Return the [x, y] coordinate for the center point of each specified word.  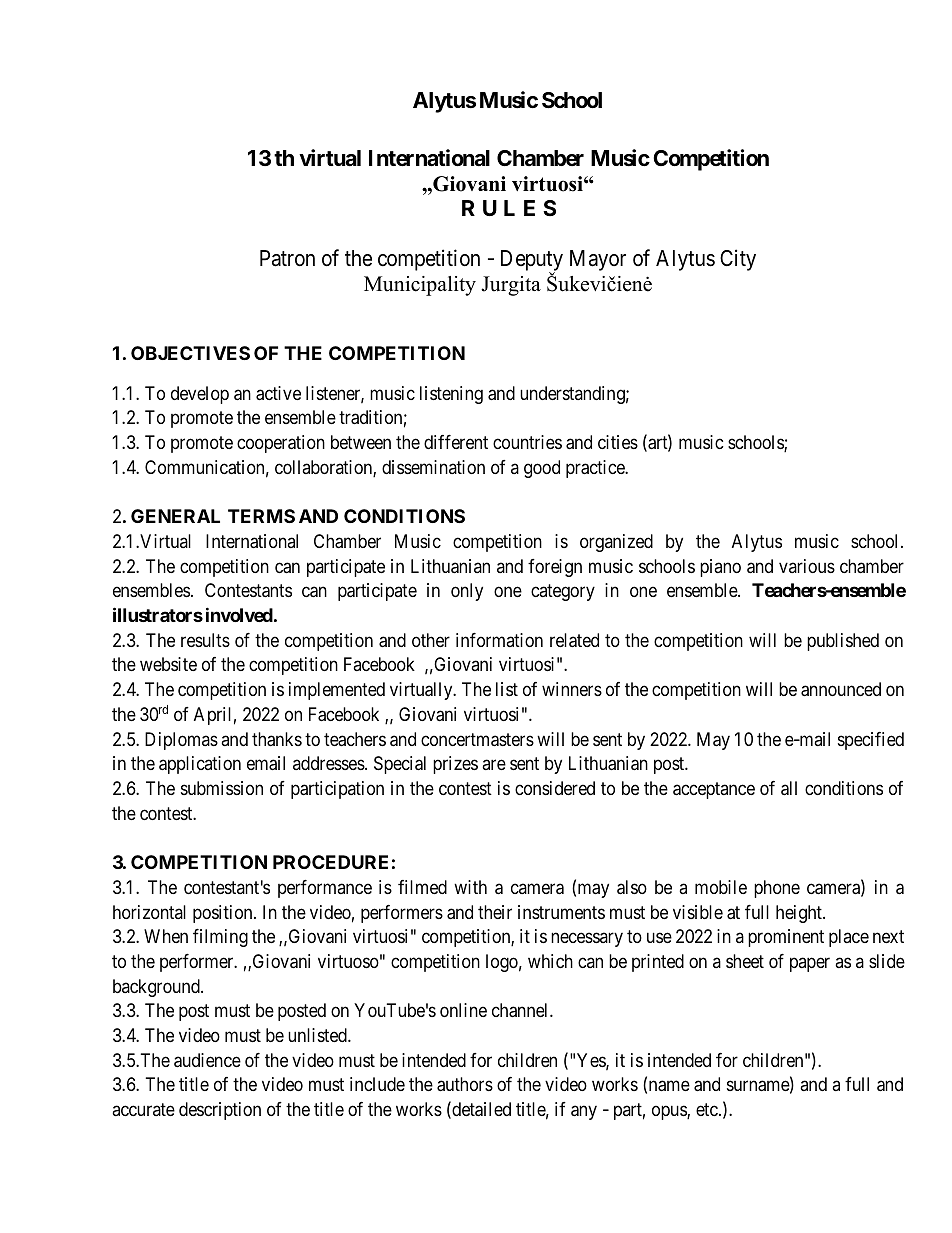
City [738, 260]
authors [465, 1084]
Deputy [532, 261]
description [220, 1111]
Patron [287, 258]
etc [708, 1109]
